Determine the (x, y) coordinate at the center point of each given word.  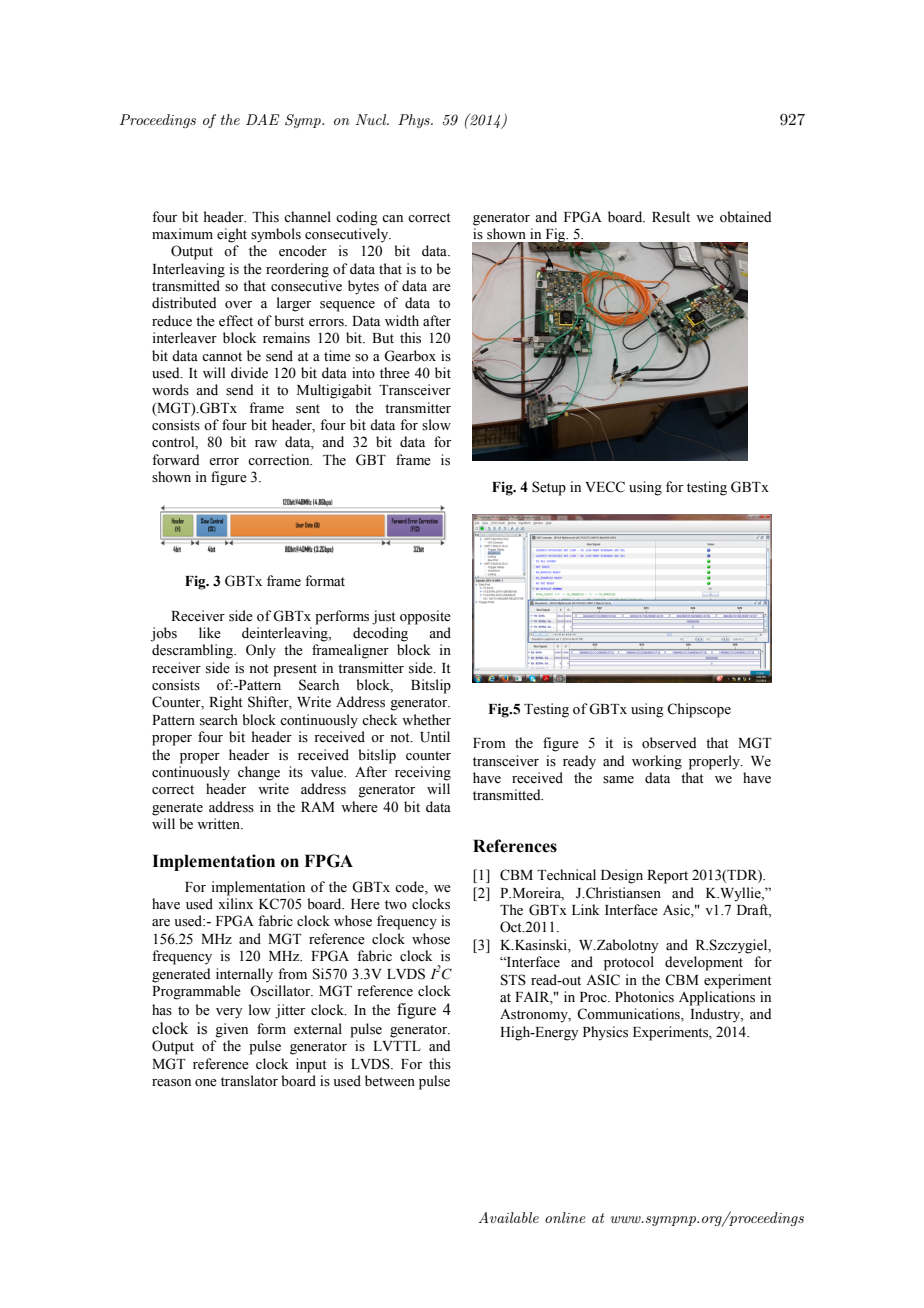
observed (669, 743)
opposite (425, 617)
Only (261, 651)
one (206, 1083)
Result (671, 217)
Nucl (372, 119)
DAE (262, 119)
